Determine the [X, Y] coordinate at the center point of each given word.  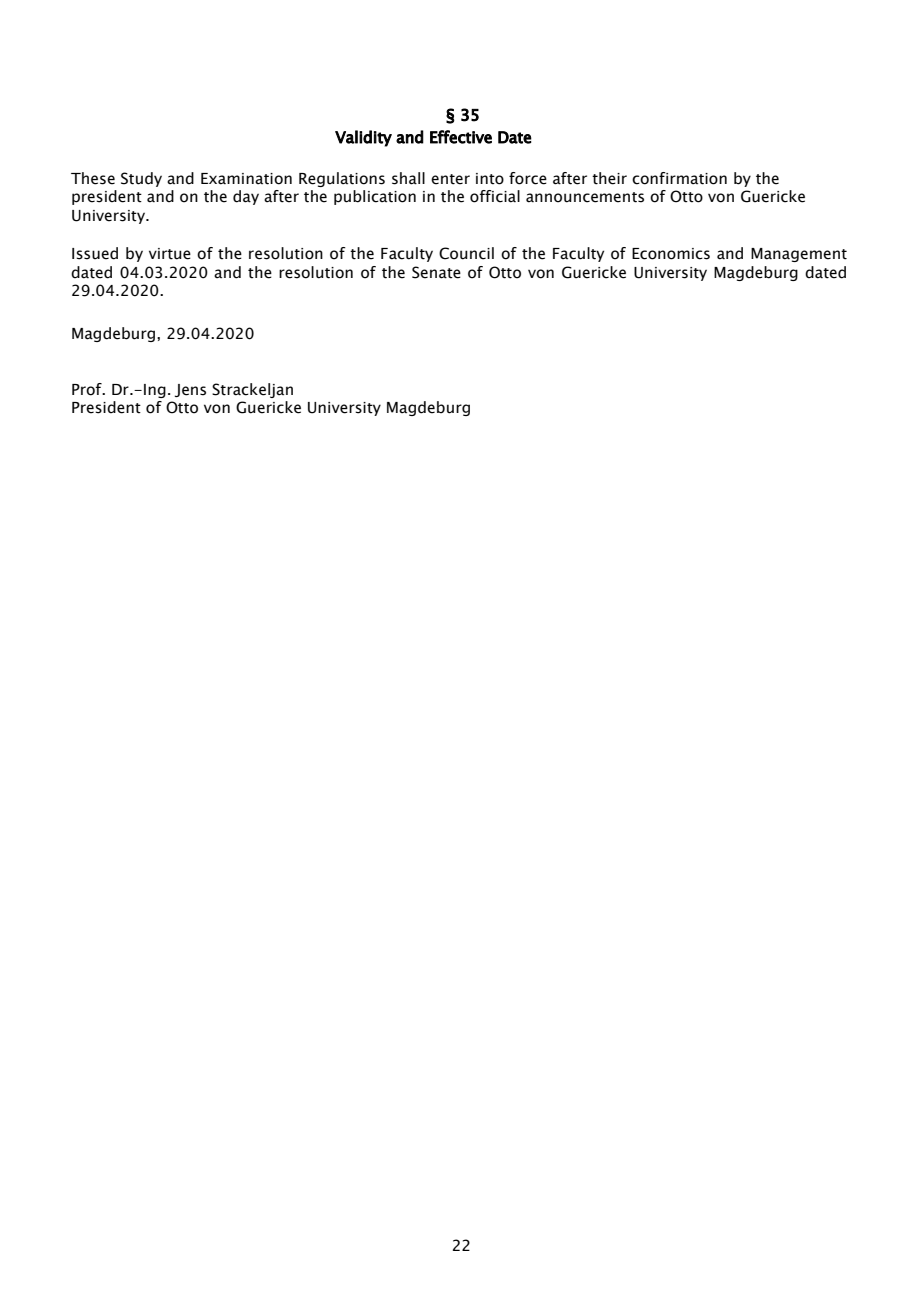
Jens [190, 390]
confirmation [679, 178]
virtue [170, 254]
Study [141, 179]
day [246, 197]
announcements [585, 197]
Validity [363, 138]
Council [466, 253]
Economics [671, 254]
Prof [88, 389]
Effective [461, 137]
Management [799, 255]
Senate [436, 272]
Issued [95, 253]
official [495, 196]
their [609, 178]
